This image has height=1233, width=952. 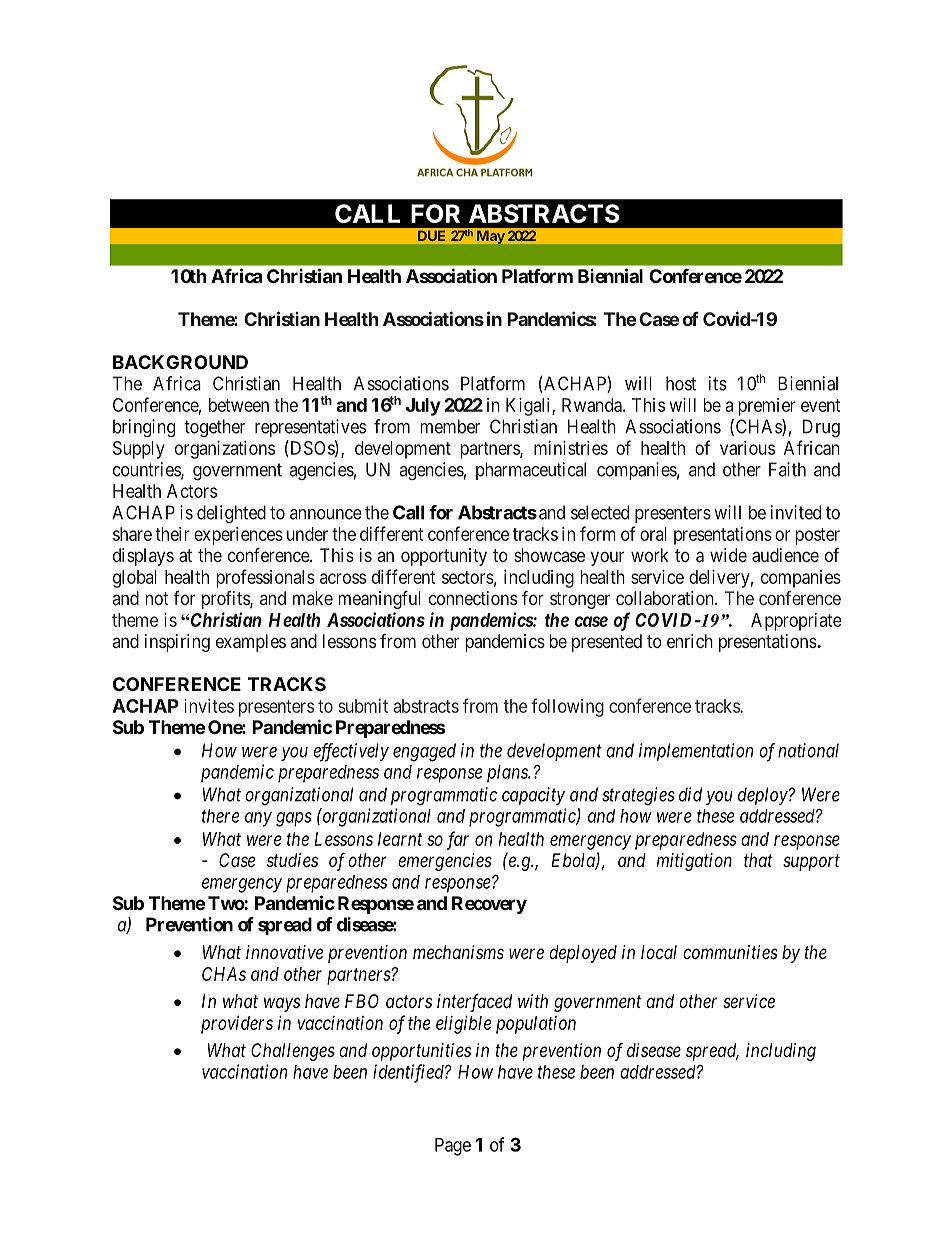 What do you see at coordinates (567, 707) in the image?
I see `following` at bounding box center [567, 707].
